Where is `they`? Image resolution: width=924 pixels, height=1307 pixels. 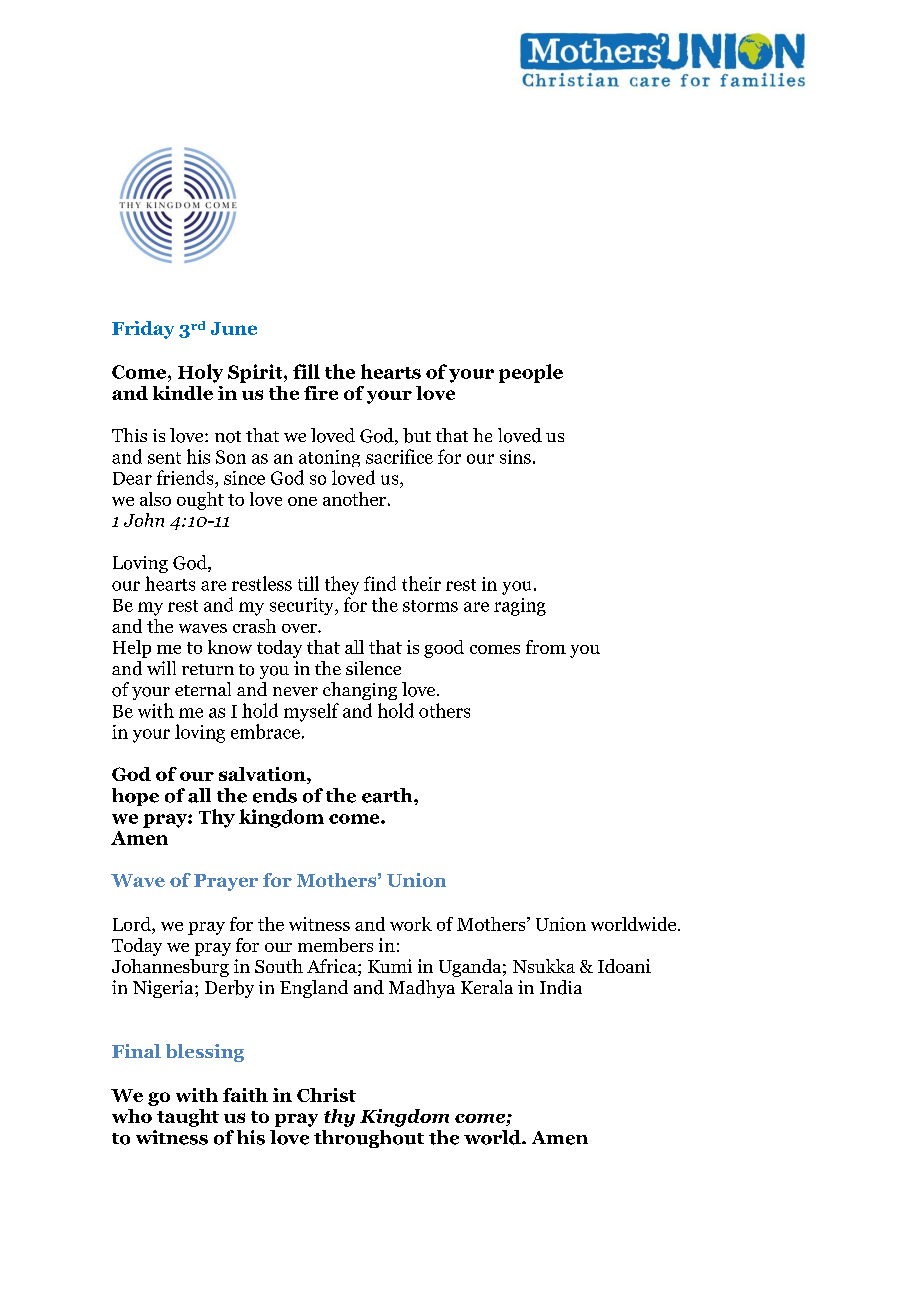 they is located at coordinates (342, 585).
